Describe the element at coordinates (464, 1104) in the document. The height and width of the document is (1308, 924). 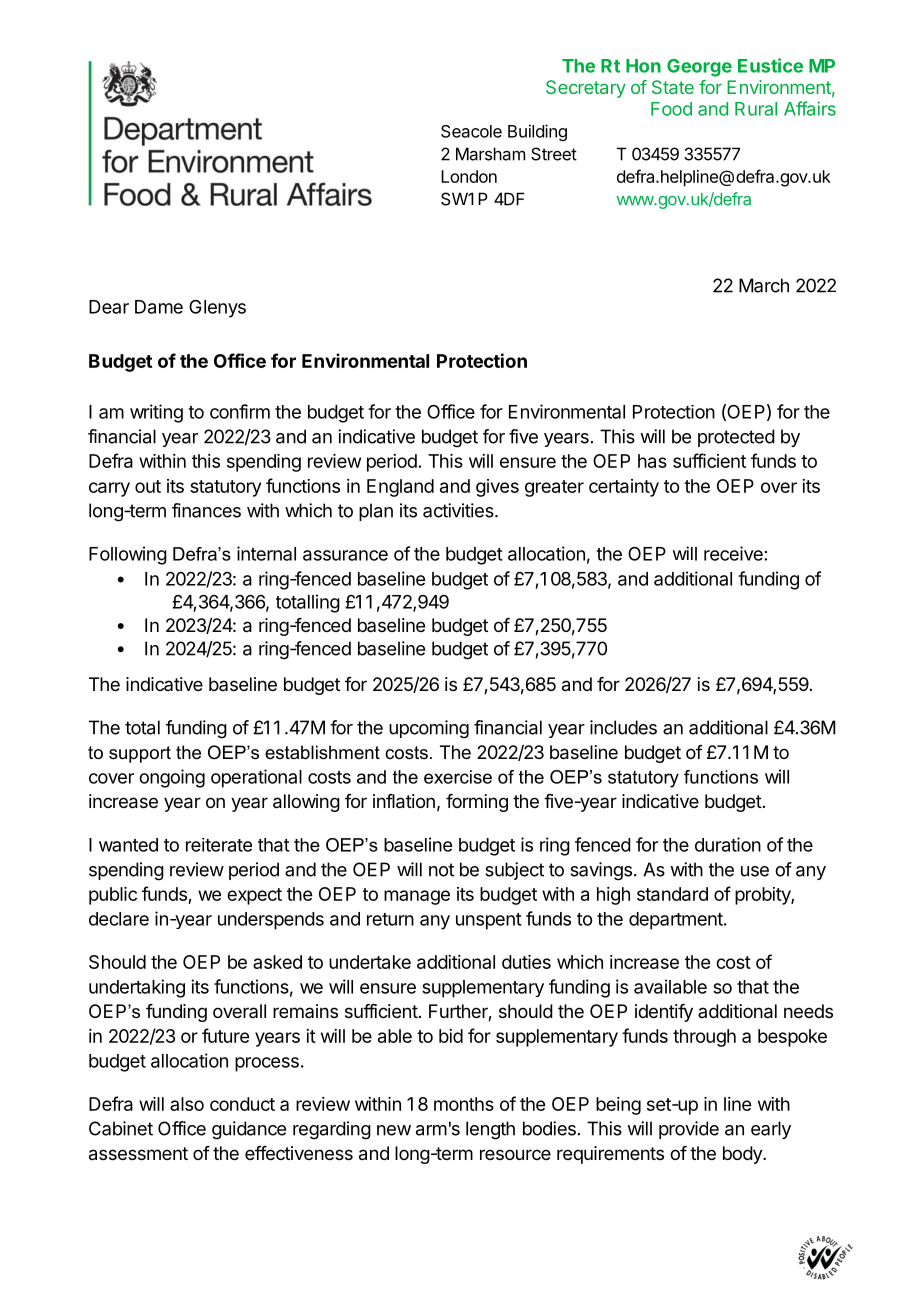
I see `months` at that location.
